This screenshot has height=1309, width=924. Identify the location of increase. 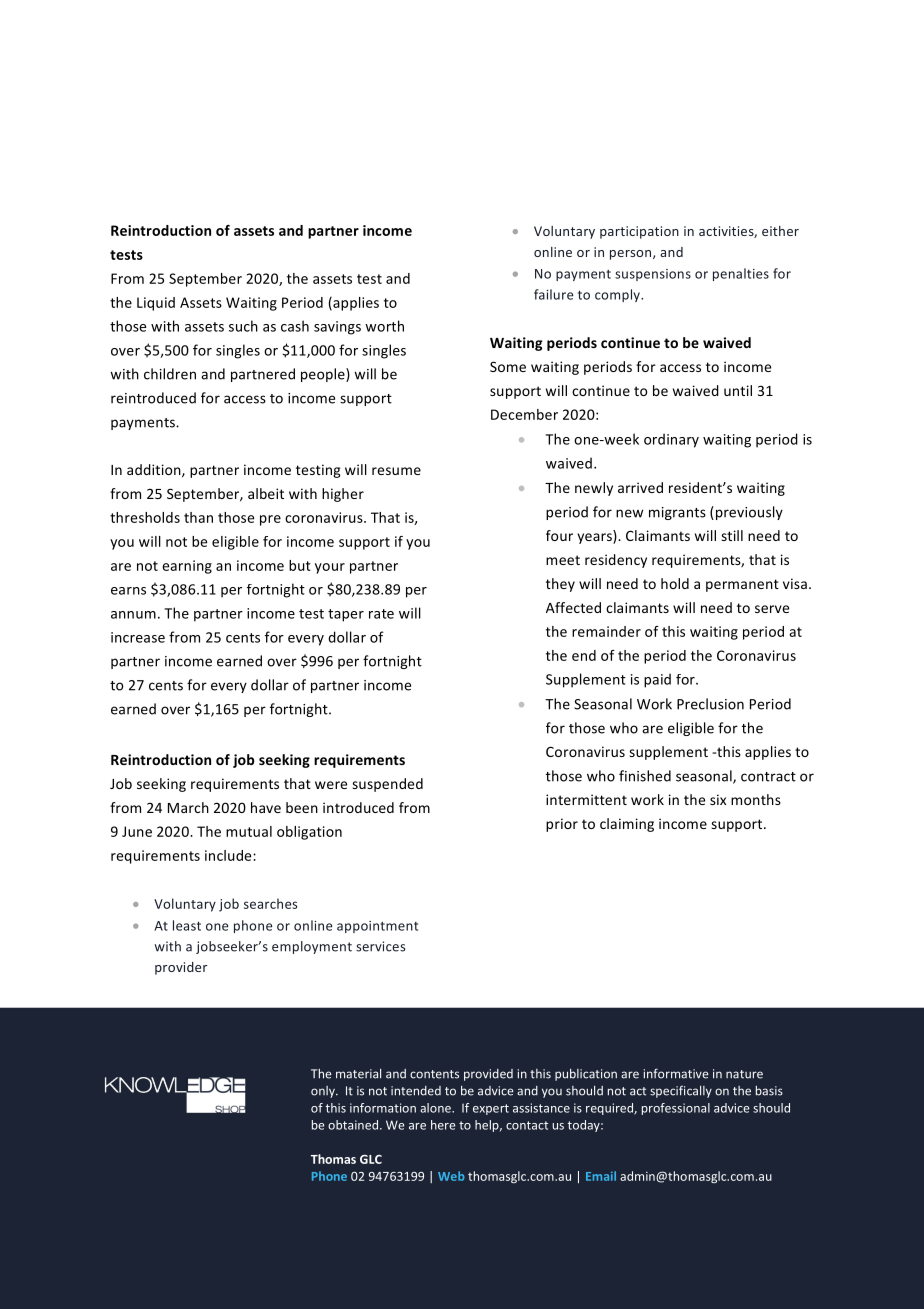
(138, 637).
